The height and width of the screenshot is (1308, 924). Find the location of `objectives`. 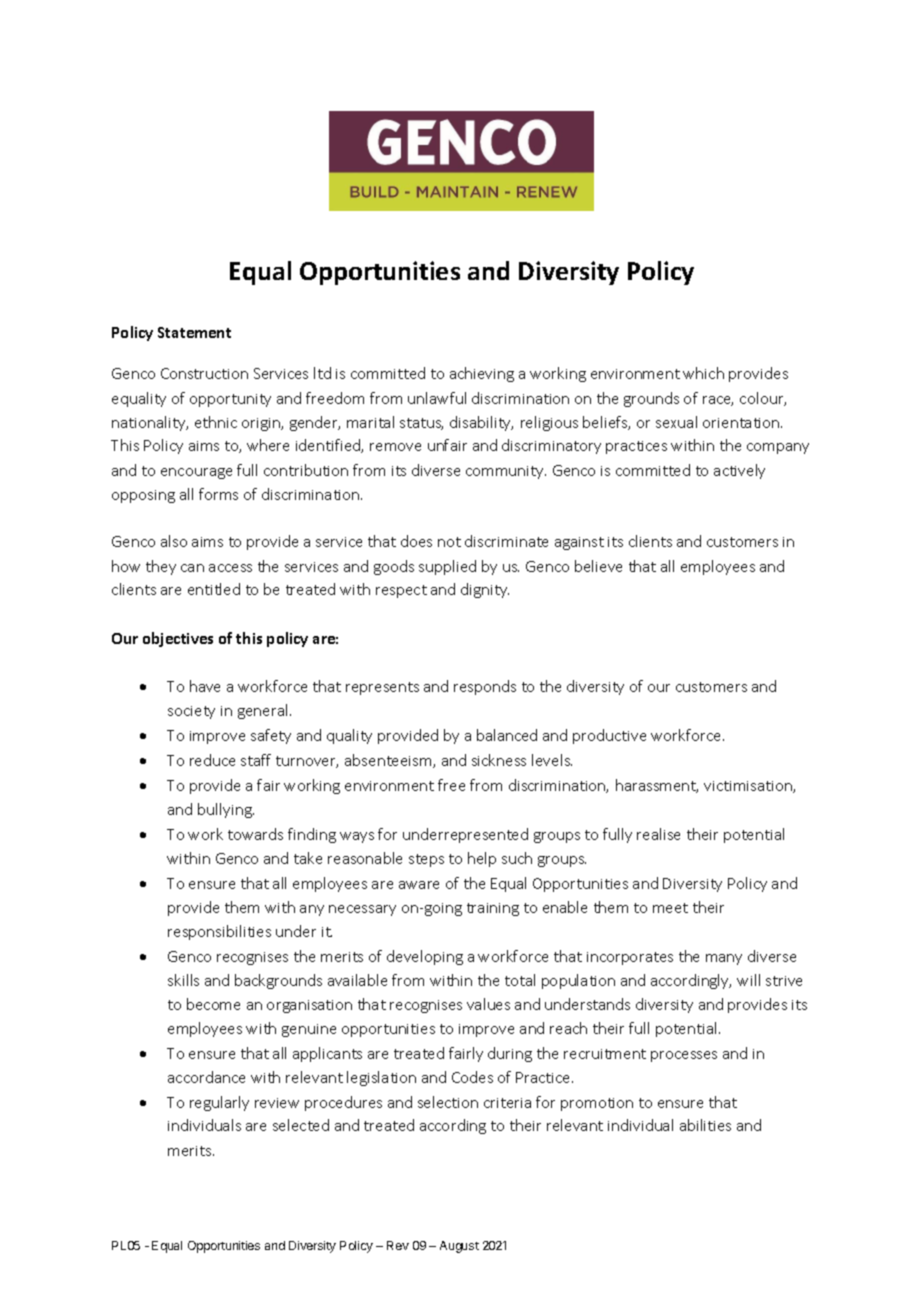

objectives is located at coordinates (178, 639).
